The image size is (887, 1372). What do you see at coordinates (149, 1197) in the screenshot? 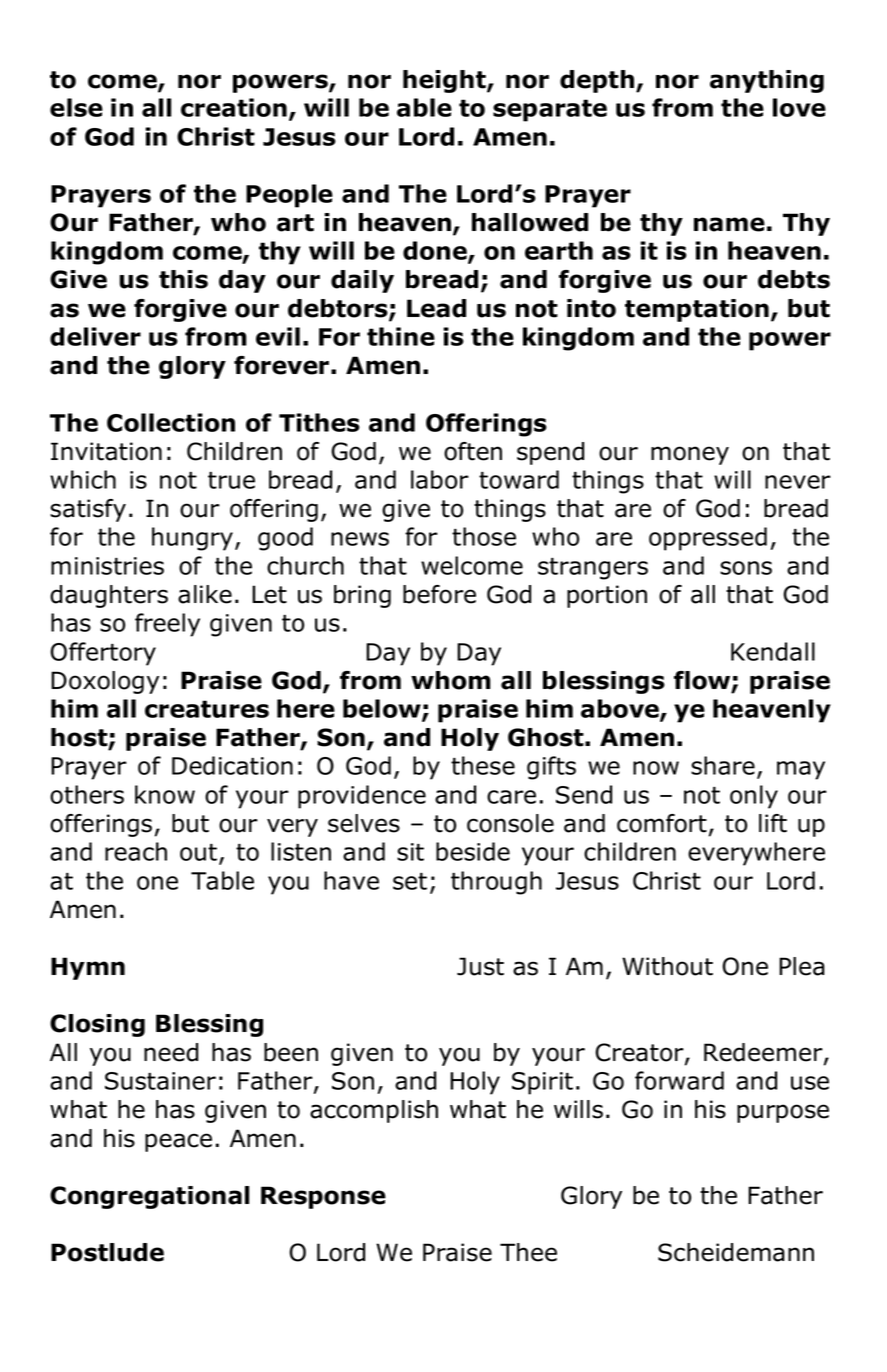
I see `Congregational` at bounding box center [149, 1197].
